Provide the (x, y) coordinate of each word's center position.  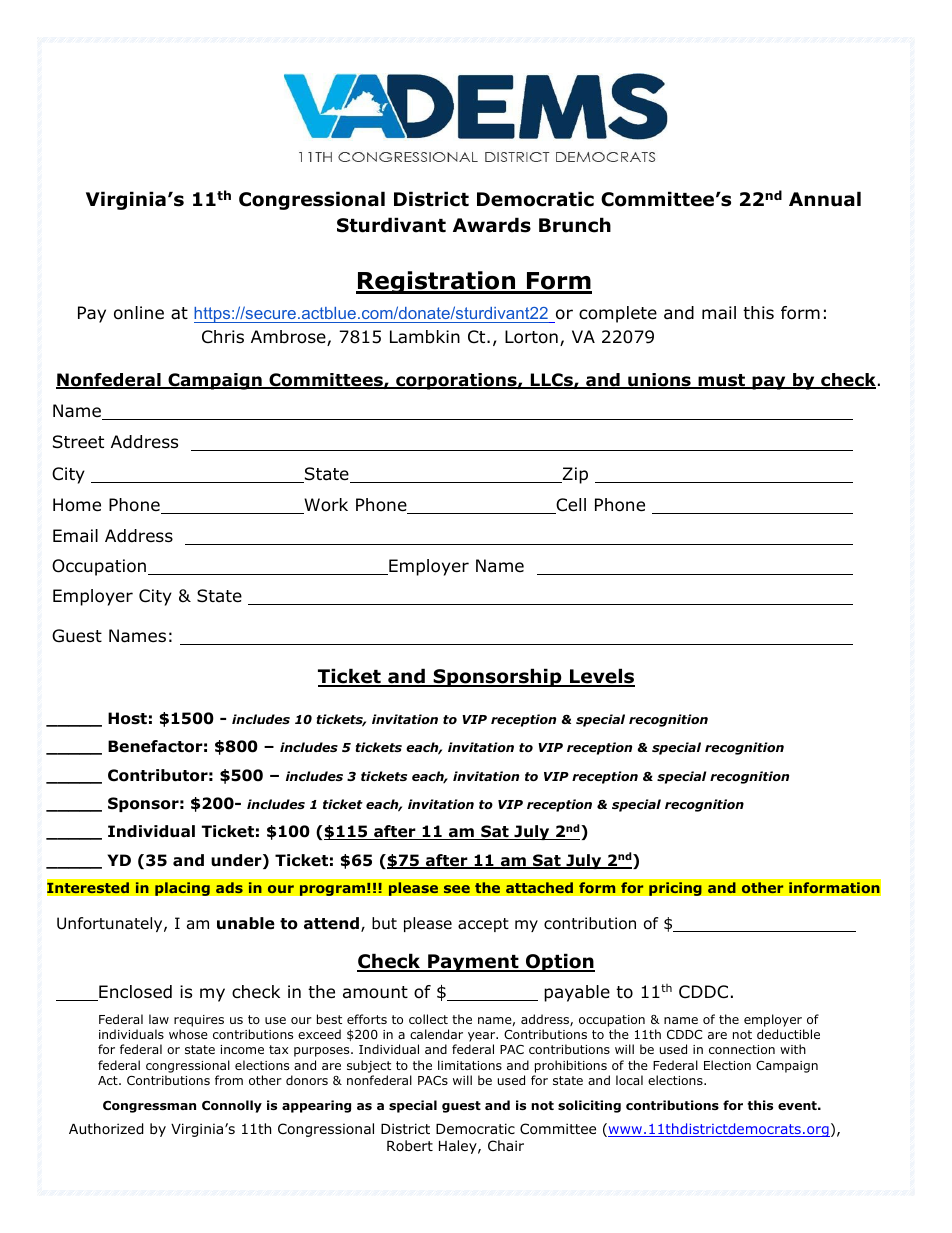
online (139, 313)
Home (77, 505)
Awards (492, 225)
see (456, 889)
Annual (825, 199)
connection (742, 1049)
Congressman (149, 1107)
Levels (601, 677)
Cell (570, 506)
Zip (574, 475)
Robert (410, 1145)
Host (127, 718)
